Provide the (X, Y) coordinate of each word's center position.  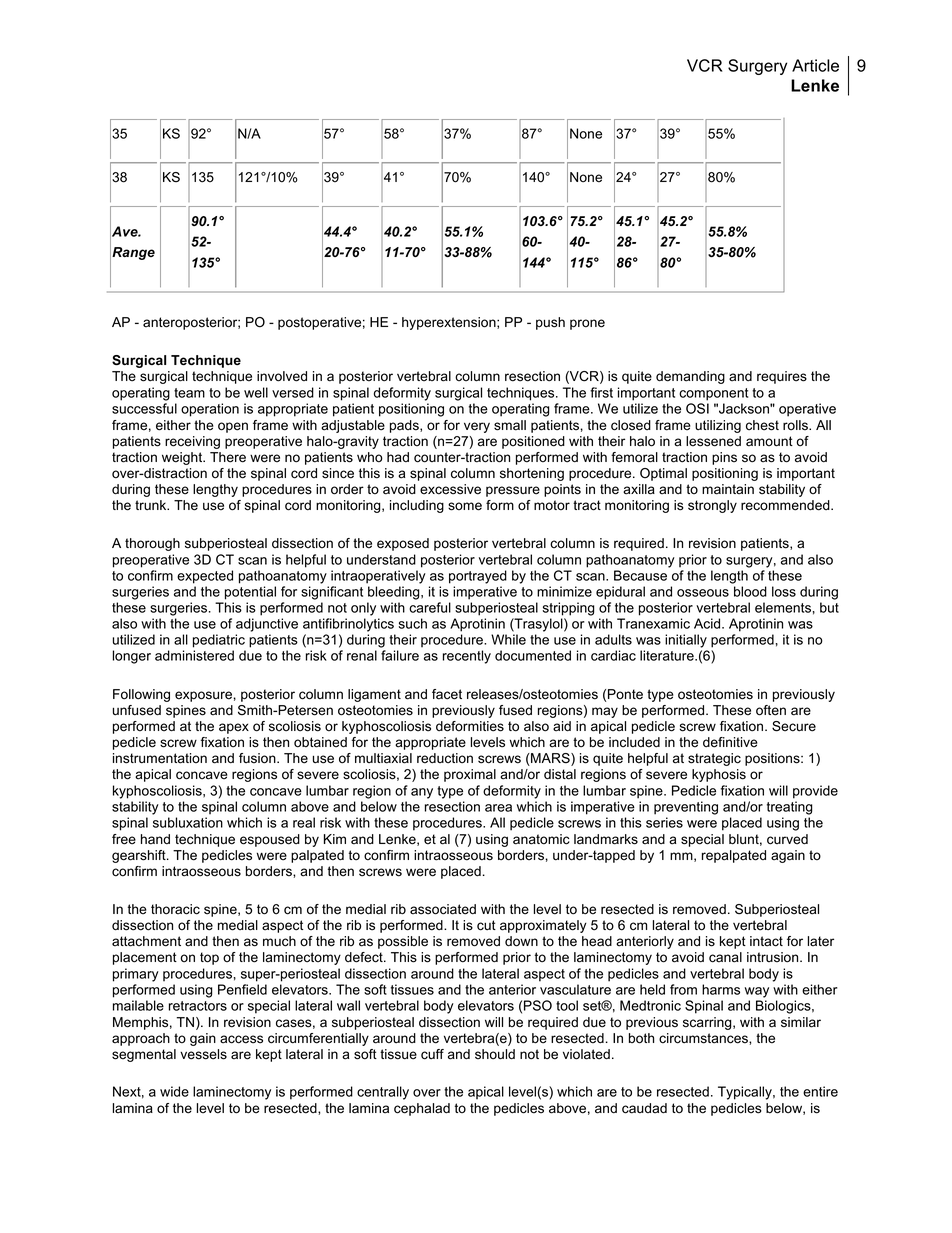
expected (205, 577)
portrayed (478, 577)
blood (750, 591)
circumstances (704, 1038)
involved (282, 376)
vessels (203, 1054)
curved (787, 839)
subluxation (188, 822)
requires (782, 377)
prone (587, 324)
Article (815, 65)
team (189, 393)
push (550, 323)
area (498, 808)
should (495, 1054)
